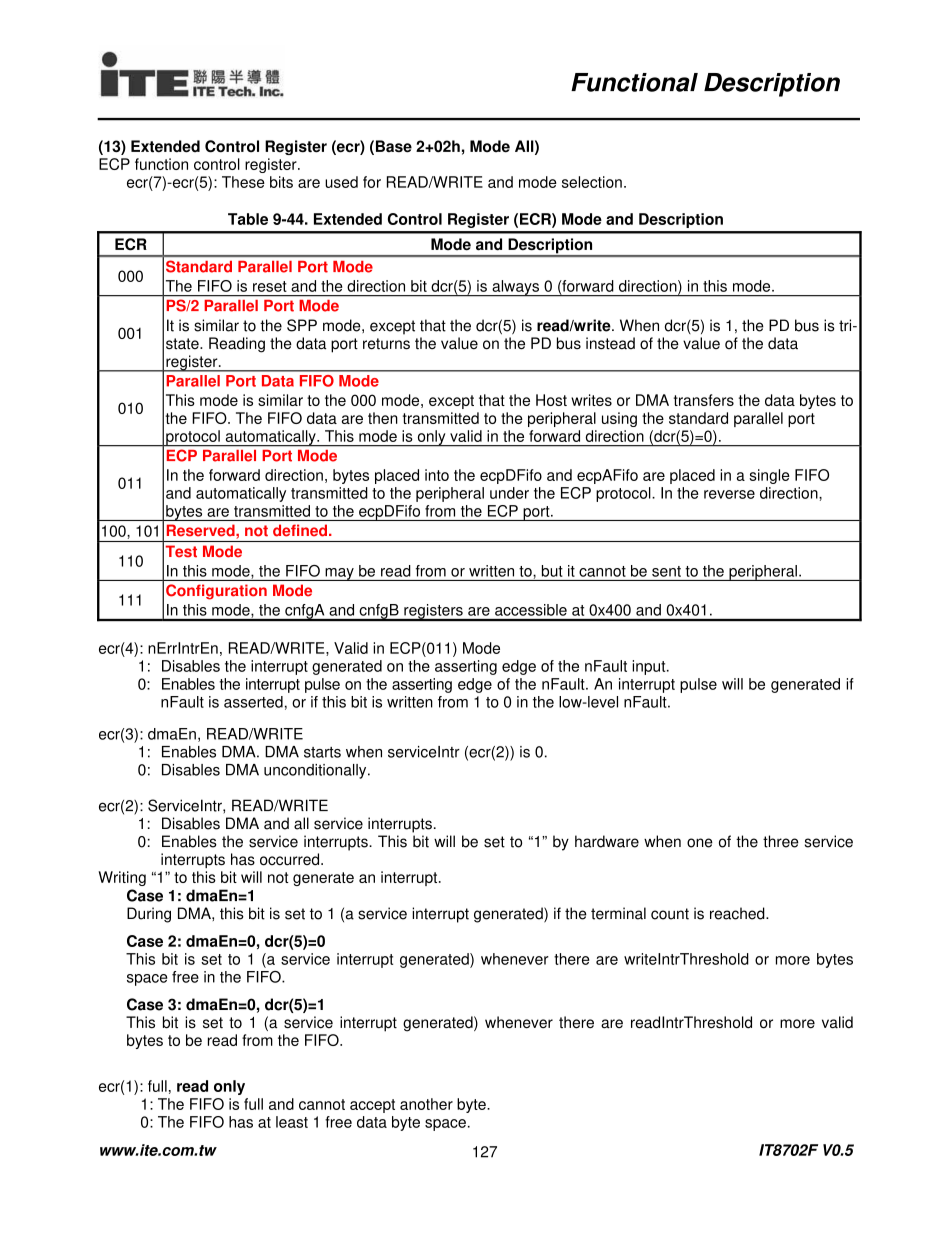  What do you see at coordinates (292, 1122) in the screenshot?
I see `least` at bounding box center [292, 1122].
